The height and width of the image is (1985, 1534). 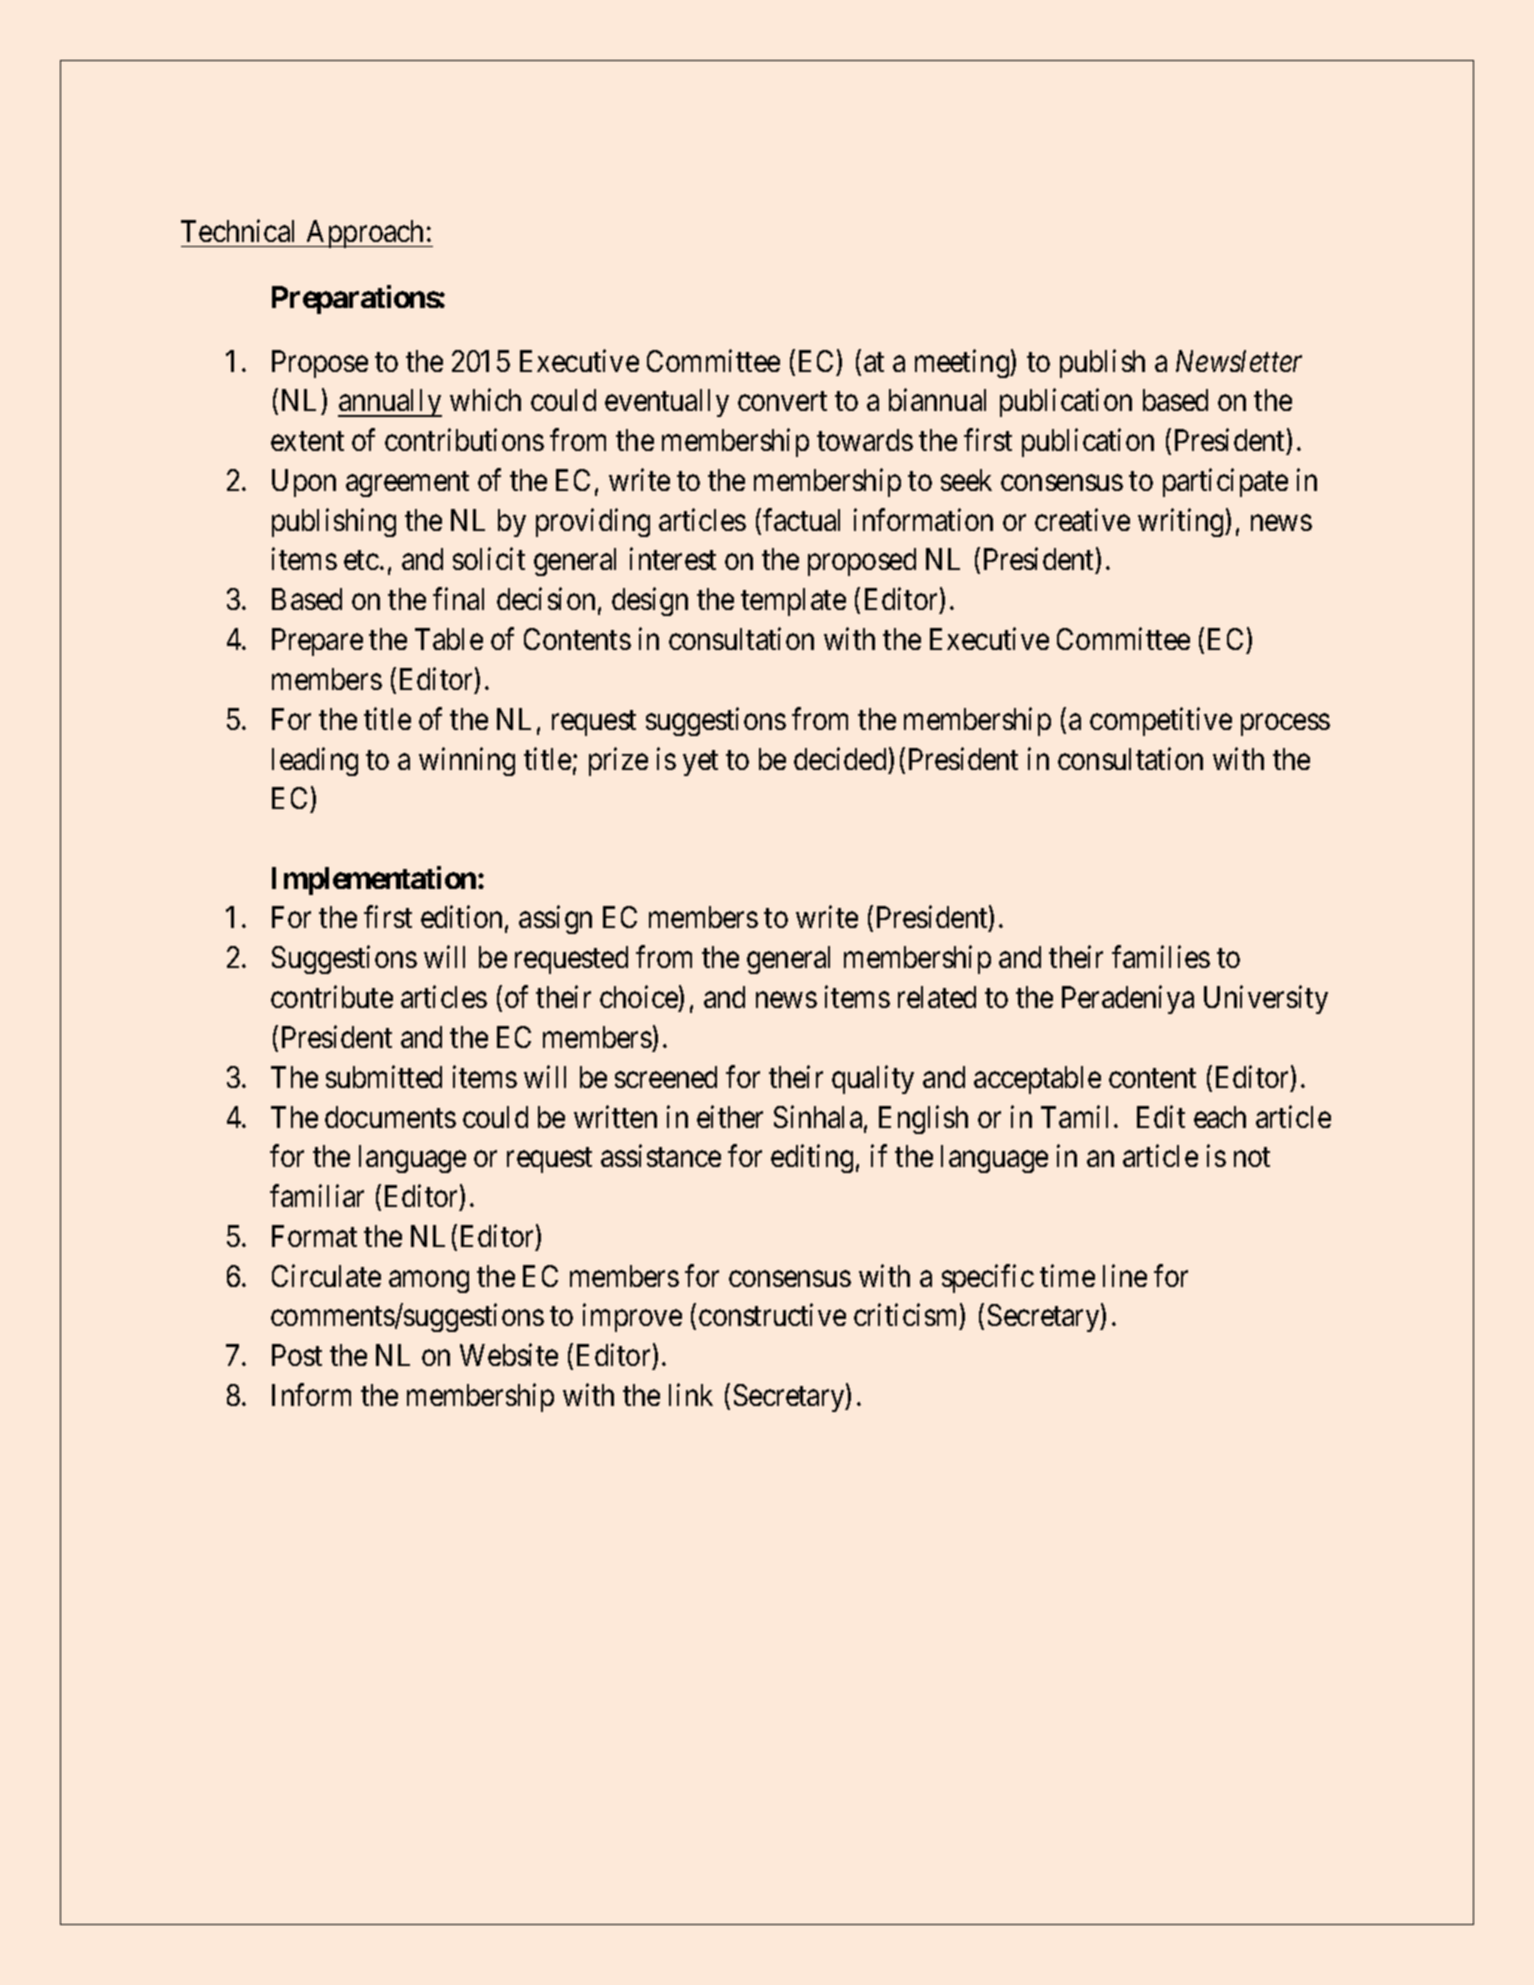 What do you see at coordinates (297, 1355) in the image?
I see `Post` at bounding box center [297, 1355].
